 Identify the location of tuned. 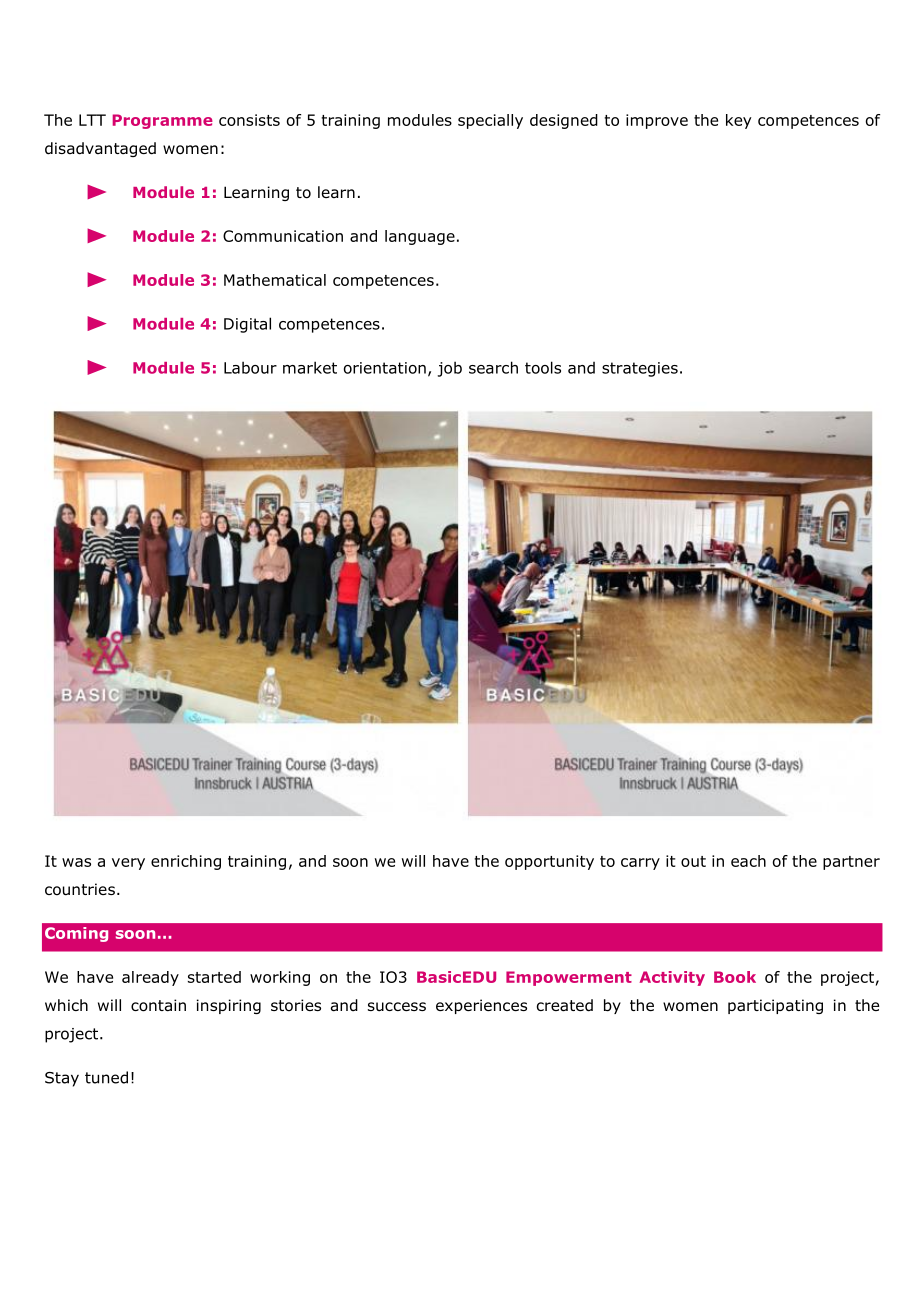
(106, 1077).
